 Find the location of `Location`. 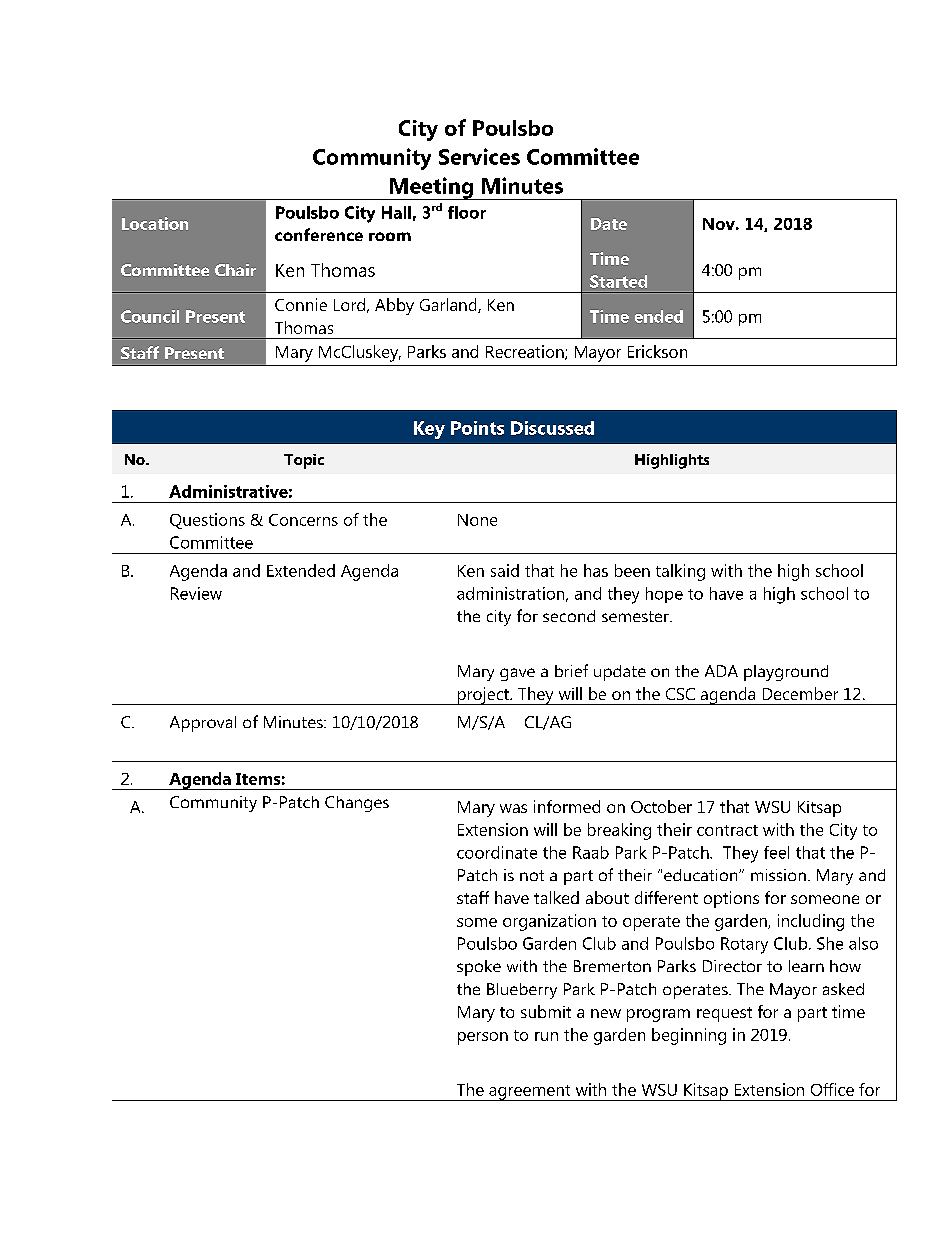

Location is located at coordinates (155, 223).
